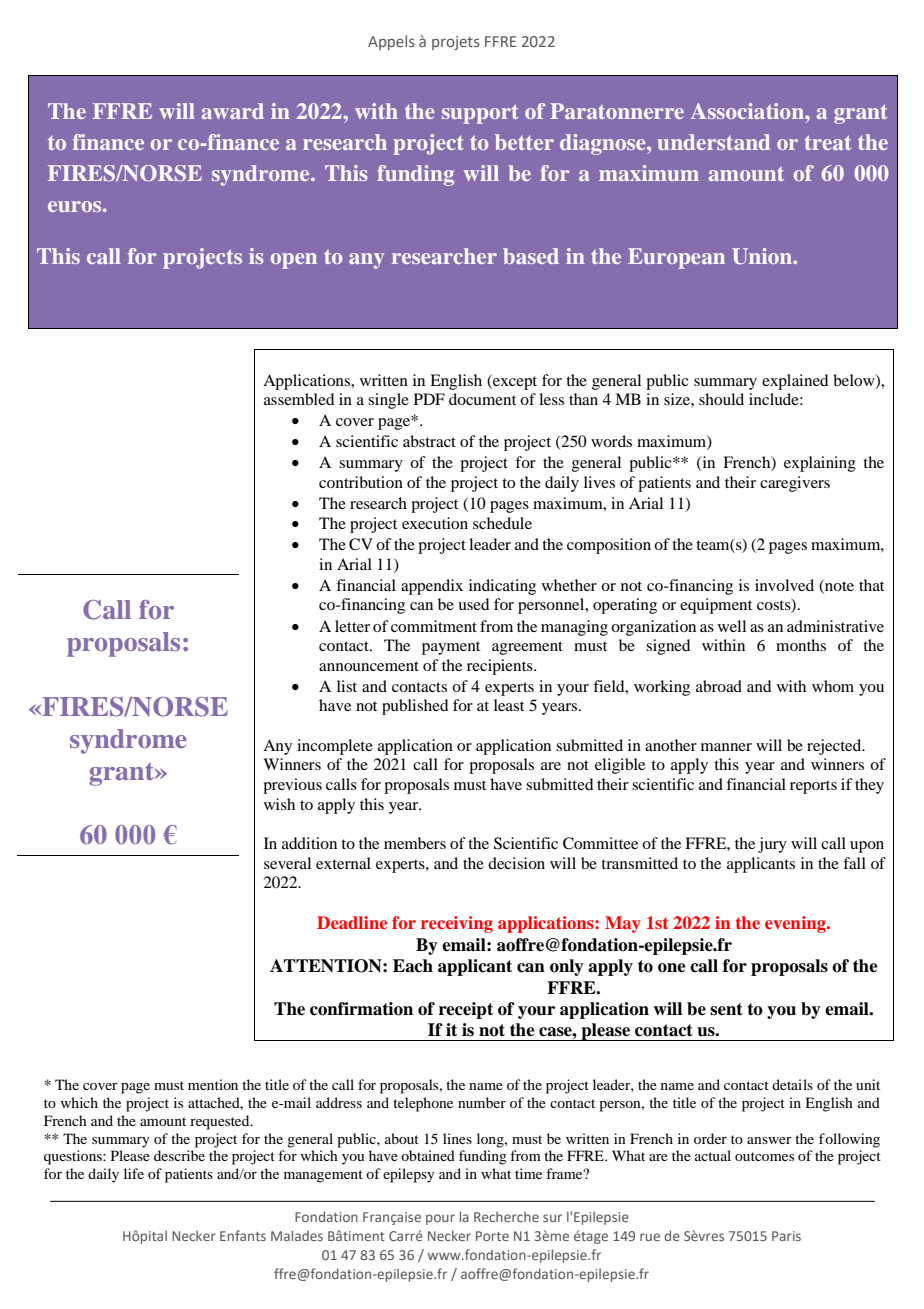  Describe the element at coordinates (828, 142) in the screenshot. I see `treat` at that location.
